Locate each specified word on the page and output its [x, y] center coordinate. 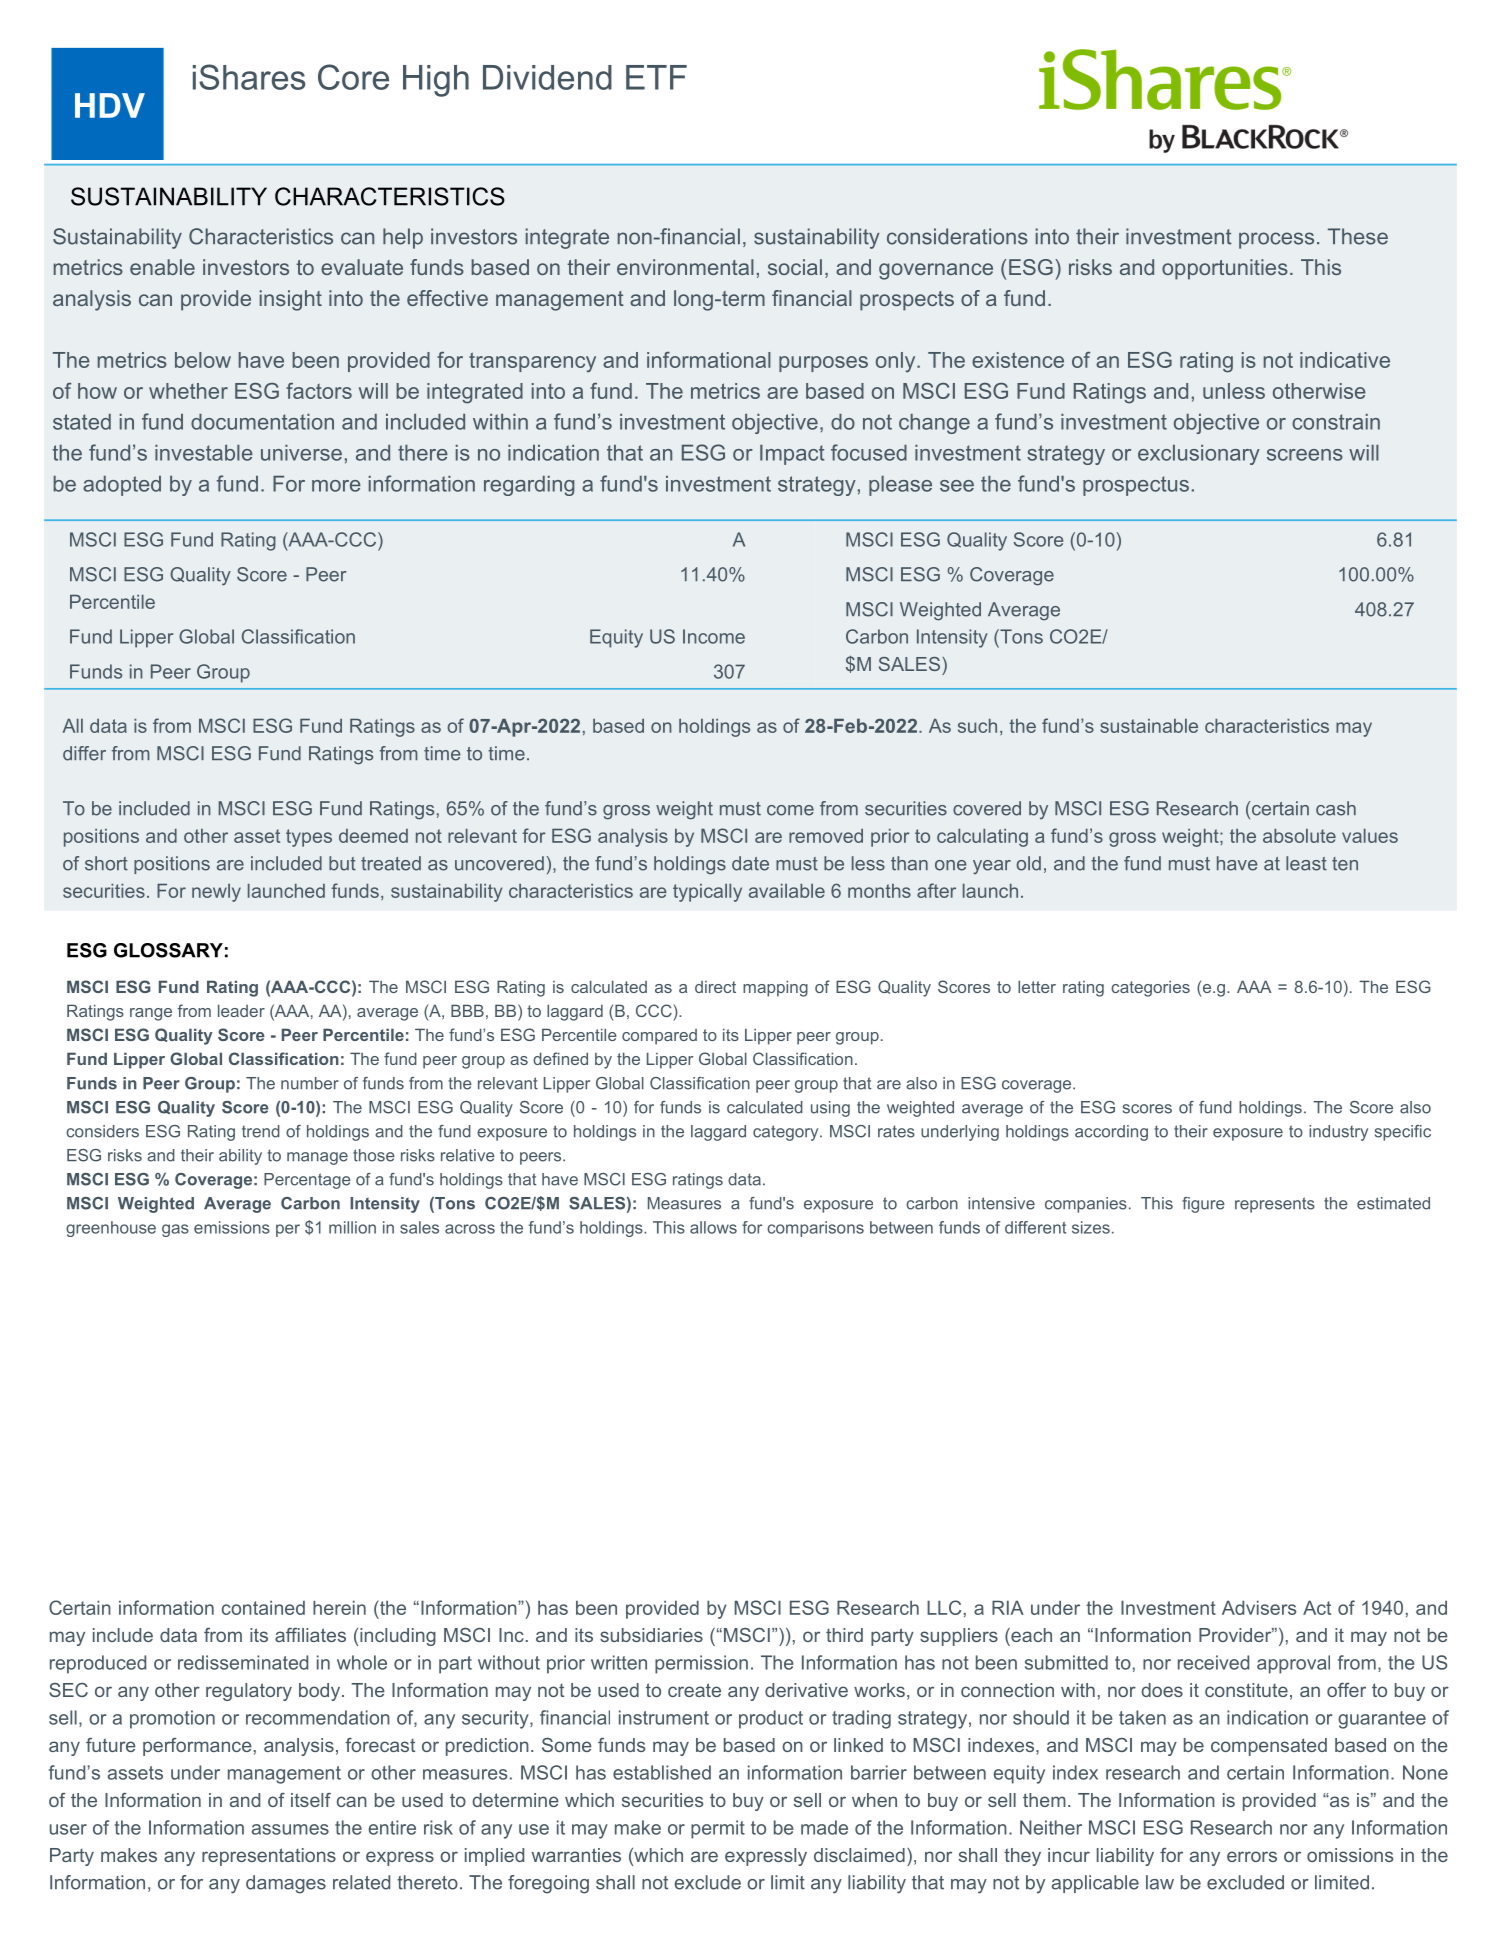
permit [718, 1829]
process [1276, 240]
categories [1150, 989]
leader [241, 1010]
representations [269, 1857]
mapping [775, 988]
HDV [110, 105]
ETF [656, 77]
